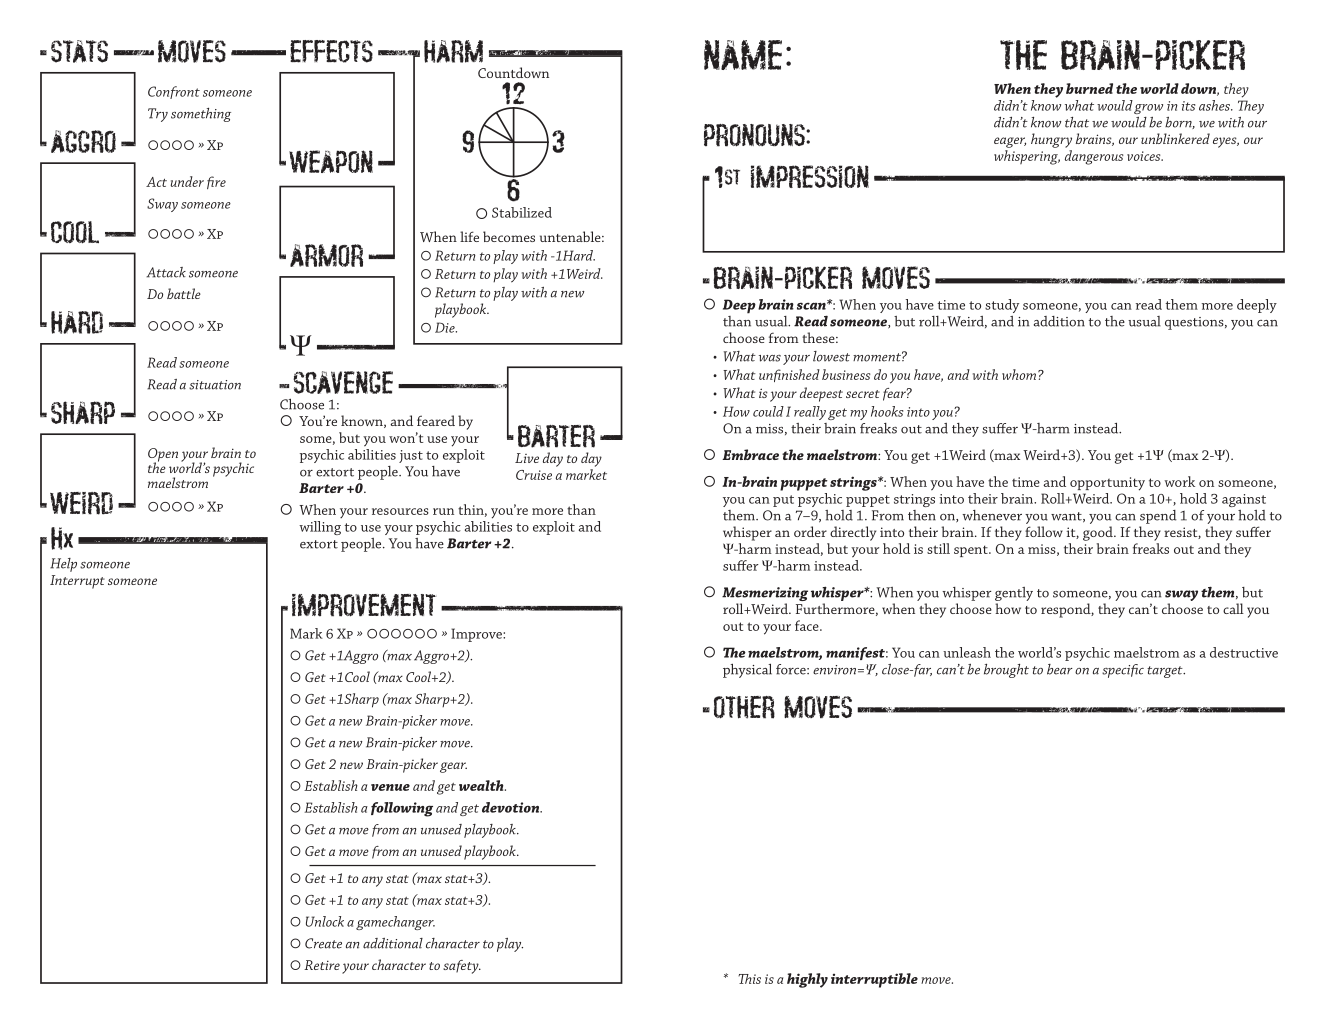 This screenshot has width=1325, height=1024. What do you see at coordinates (1099, 533) in the screenshot?
I see `good` at bounding box center [1099, 533].
